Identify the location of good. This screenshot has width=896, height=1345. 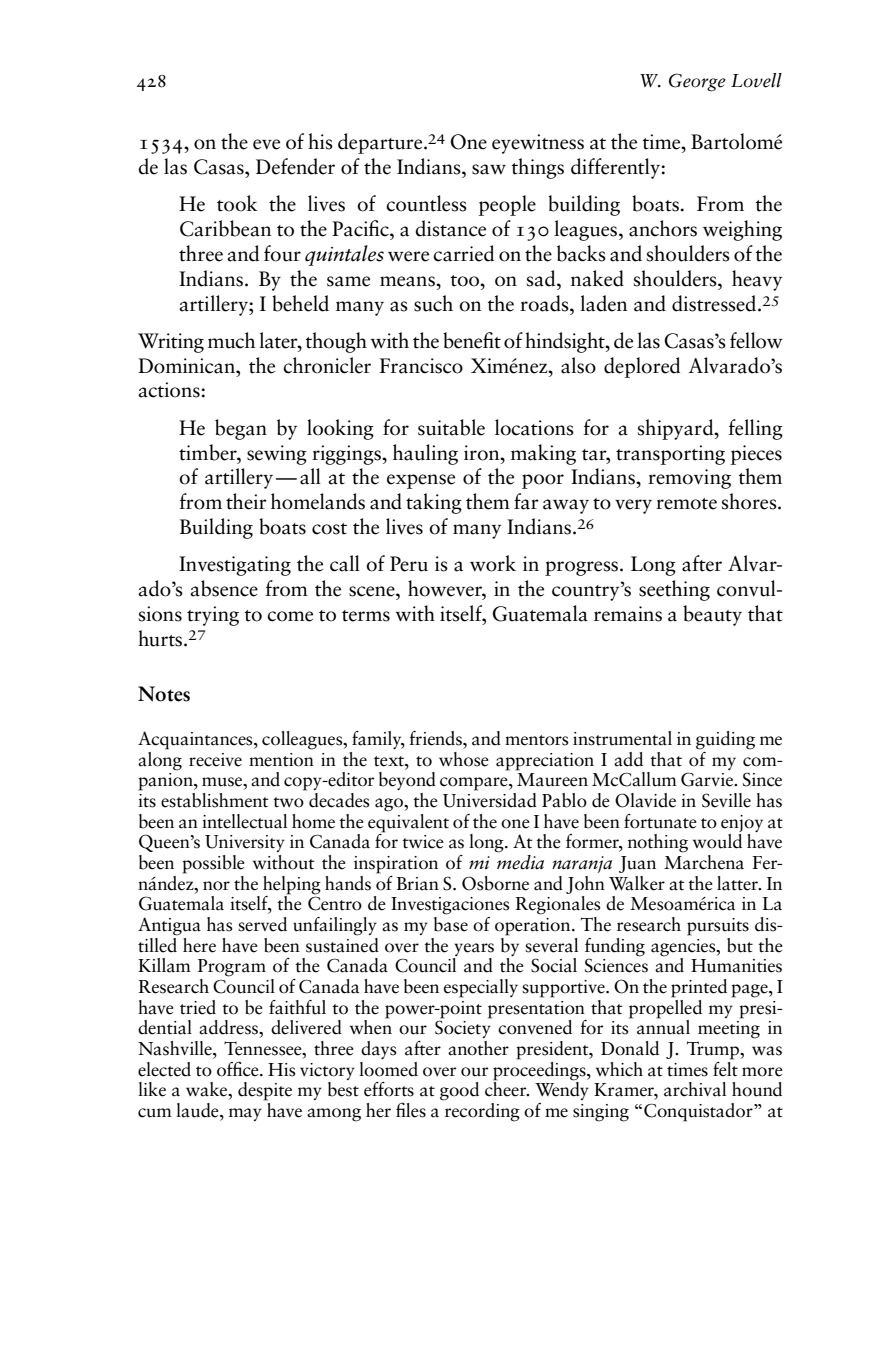
(459, 1091).
